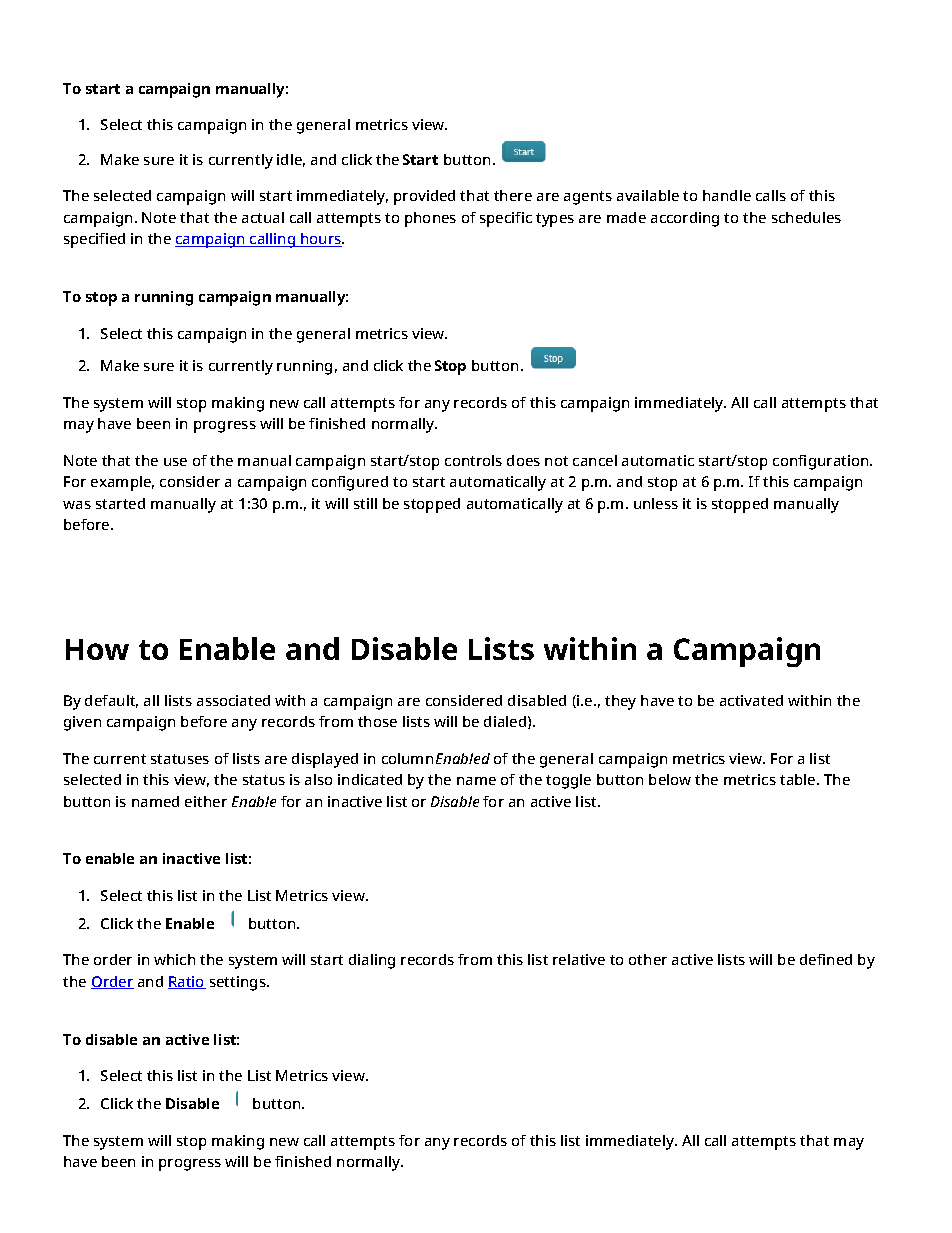 The image size is (952, 1233). Describe the element at coordinates (727, 195) in the screenshot. I see `handle` at that location.
